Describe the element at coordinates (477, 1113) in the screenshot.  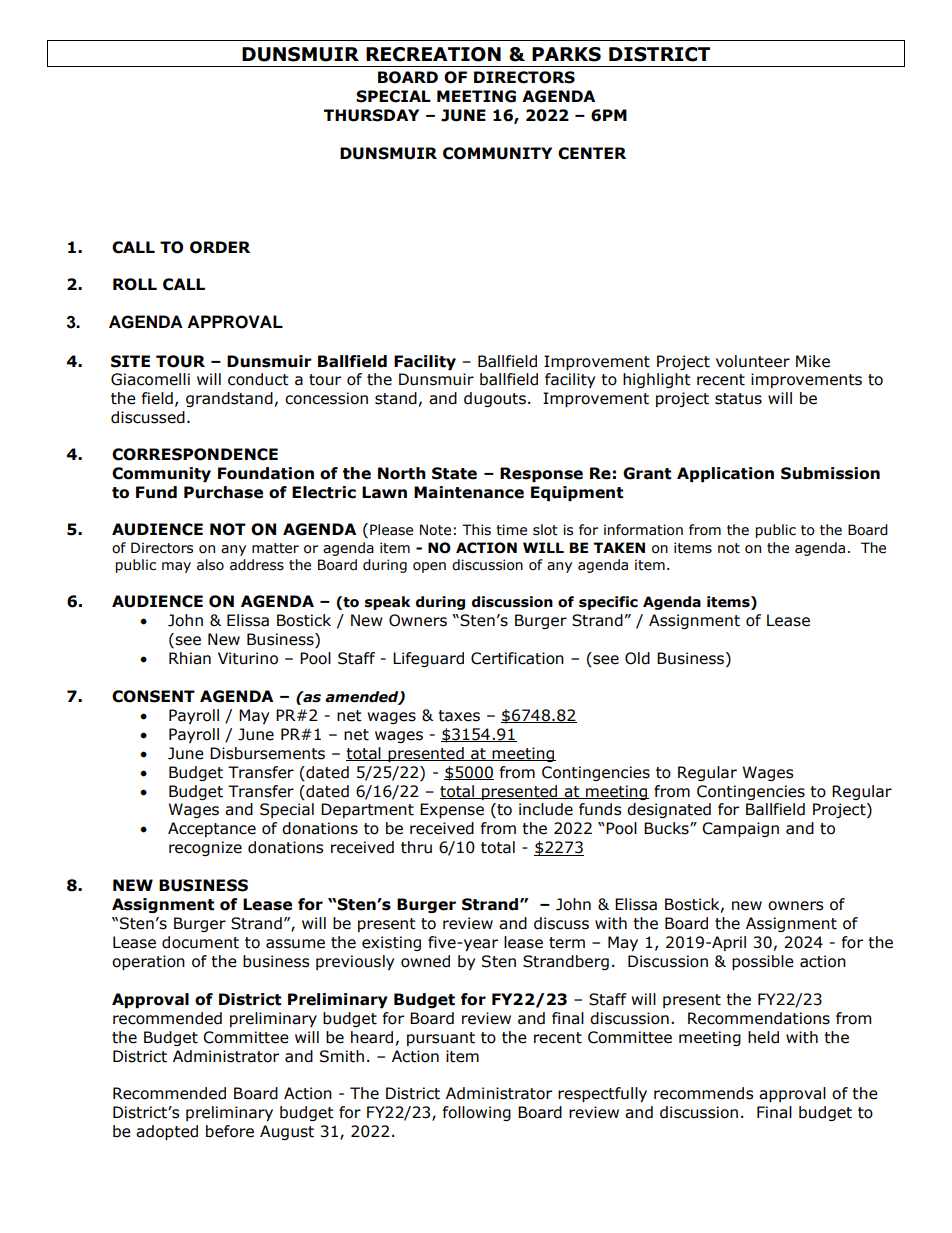
I see `following` at that location.
